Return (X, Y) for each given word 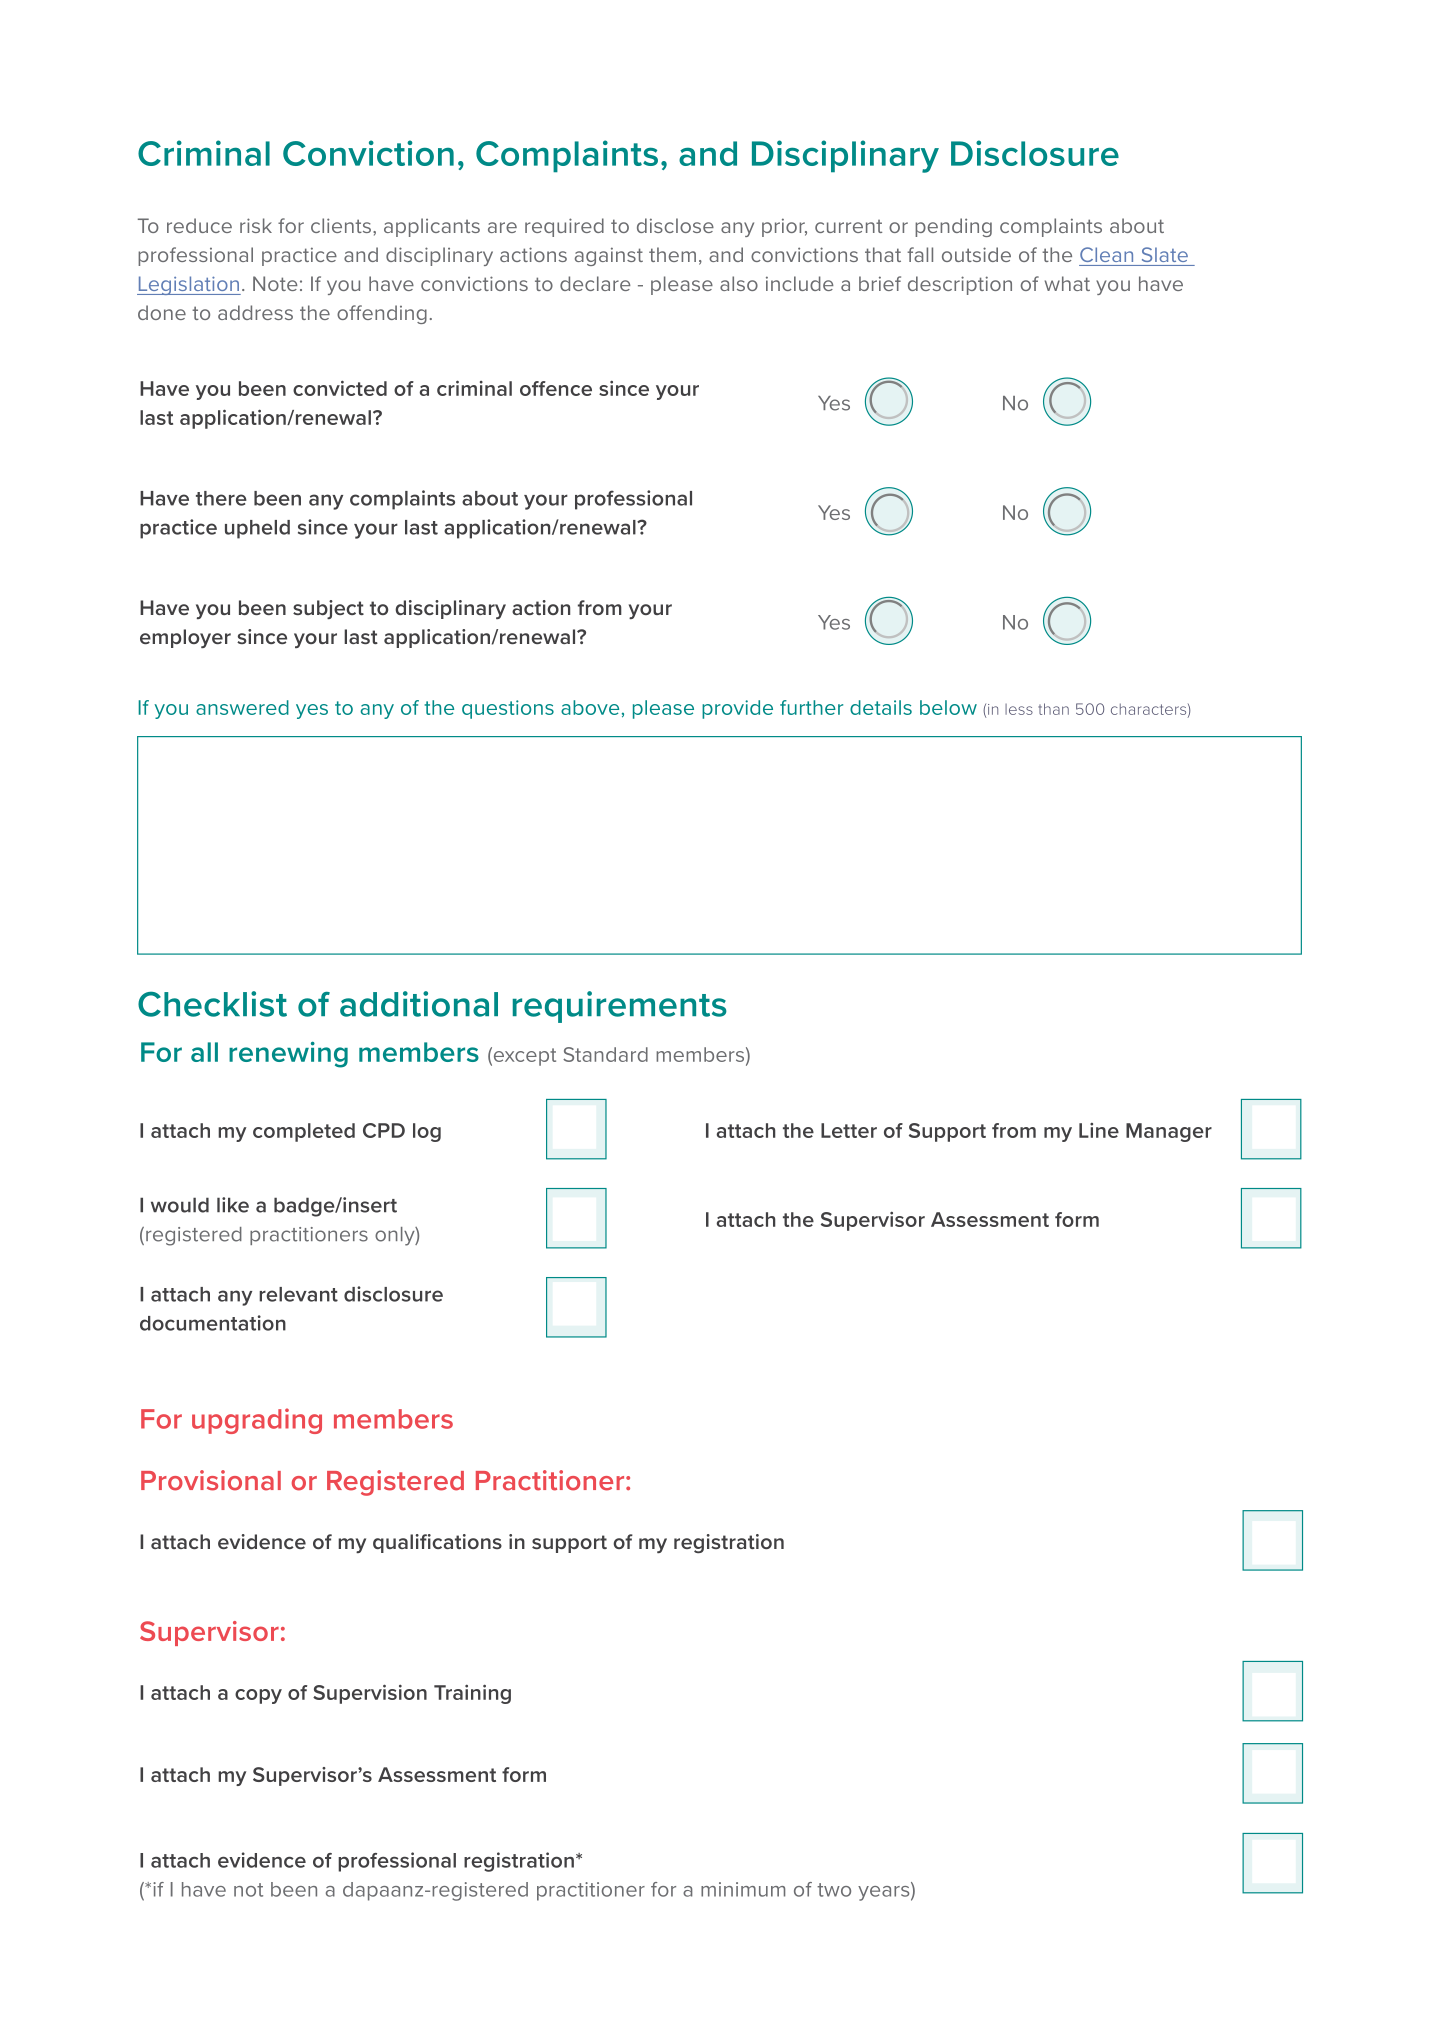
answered (242, 707)
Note (275, 283)
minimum (743, 1889)
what (1067, 283)
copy (258, 1696)
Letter (849, 1130)
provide (737, 709)
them (672, 254)
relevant (298, 1294)
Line (1099, 1130)
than (1053, 709)
